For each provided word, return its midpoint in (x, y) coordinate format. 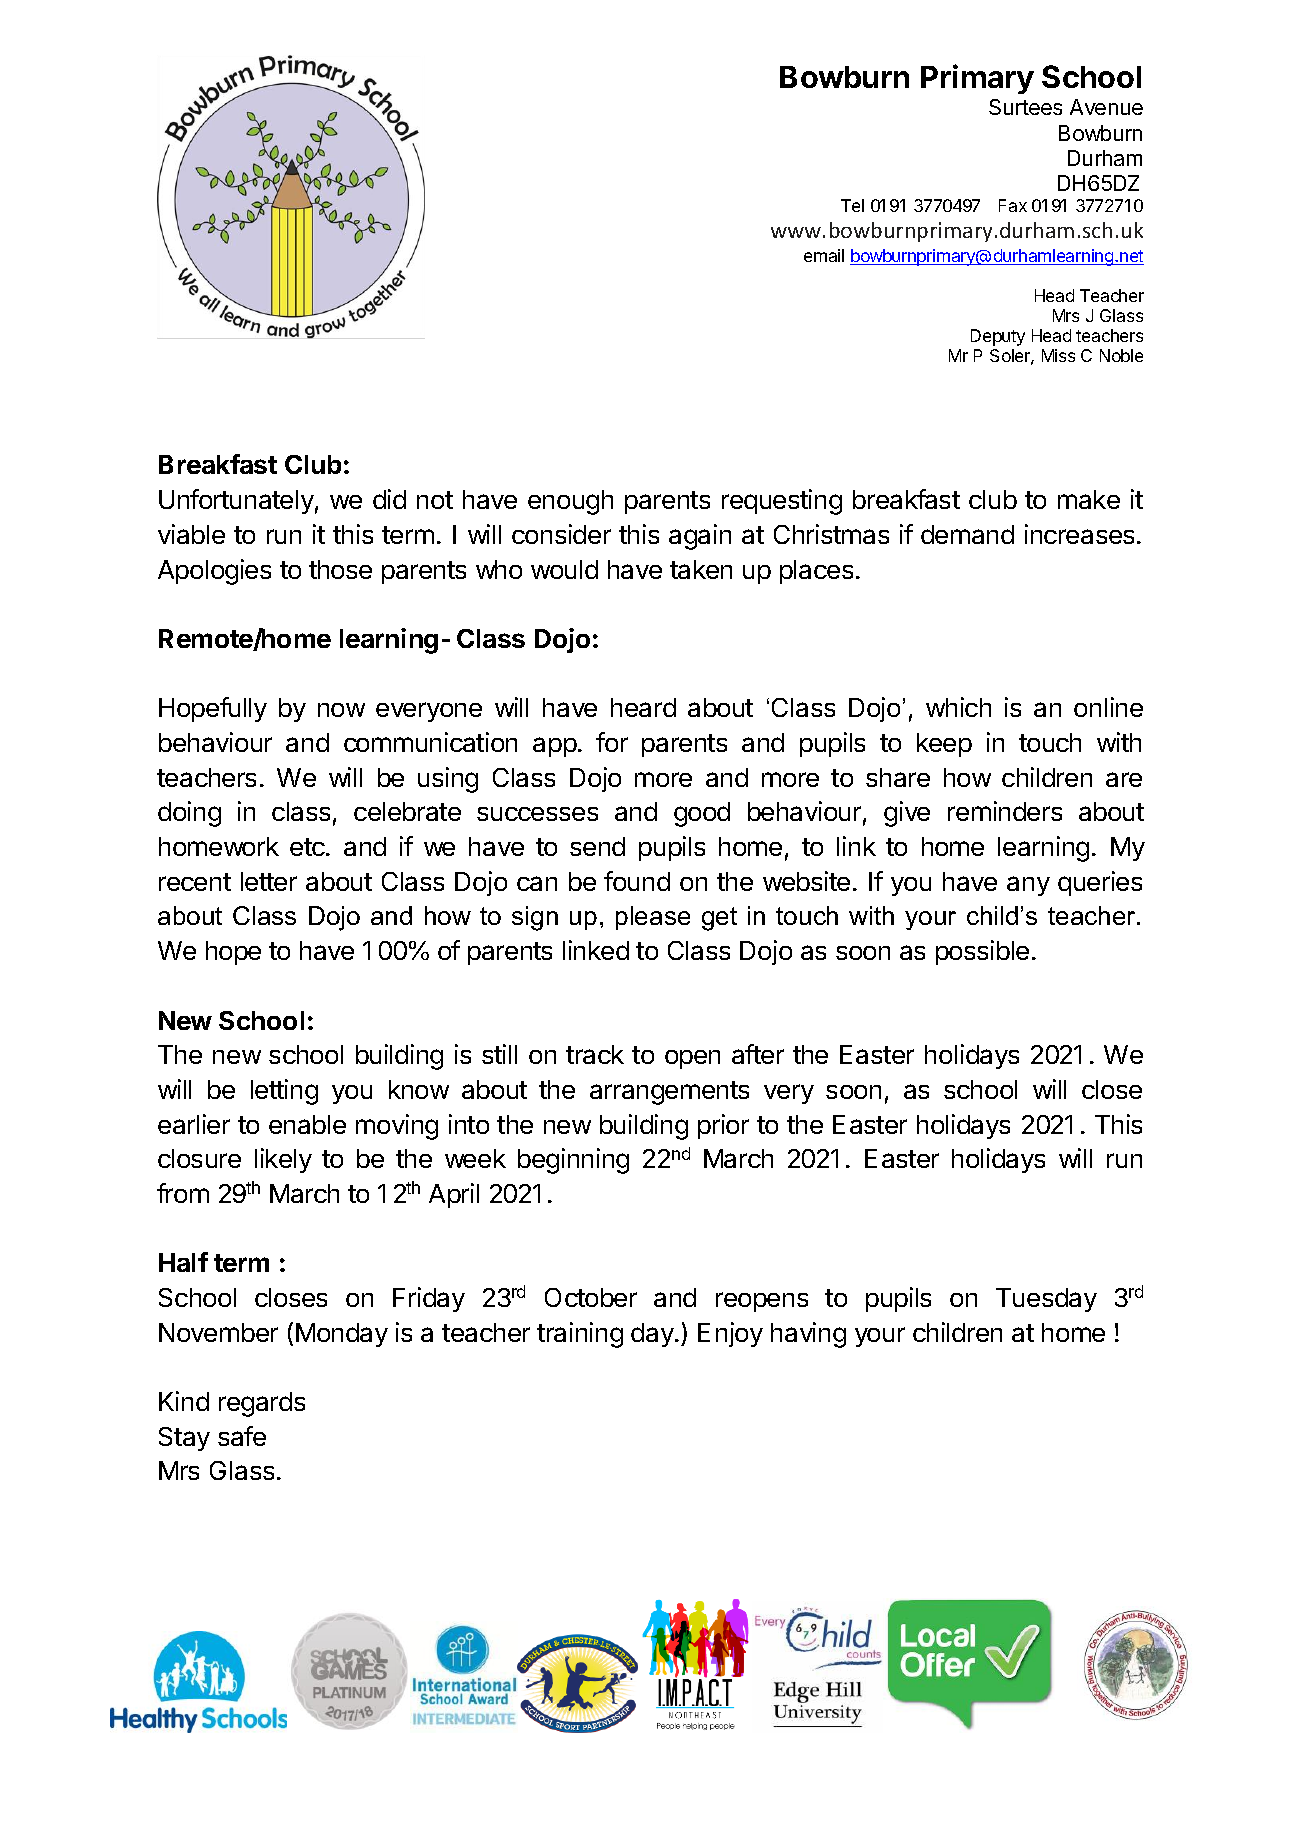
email (824, 255)
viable (191, 534)
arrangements (669, 1093)
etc (308, 847)
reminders (1005, 811)
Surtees (1025, 107)
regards (262, 1404)
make (1089, 499)
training (580, 1335)
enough (570, 502)
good (702, 814)
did (389, 499)
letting (284, 1092)
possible (982, 952)
